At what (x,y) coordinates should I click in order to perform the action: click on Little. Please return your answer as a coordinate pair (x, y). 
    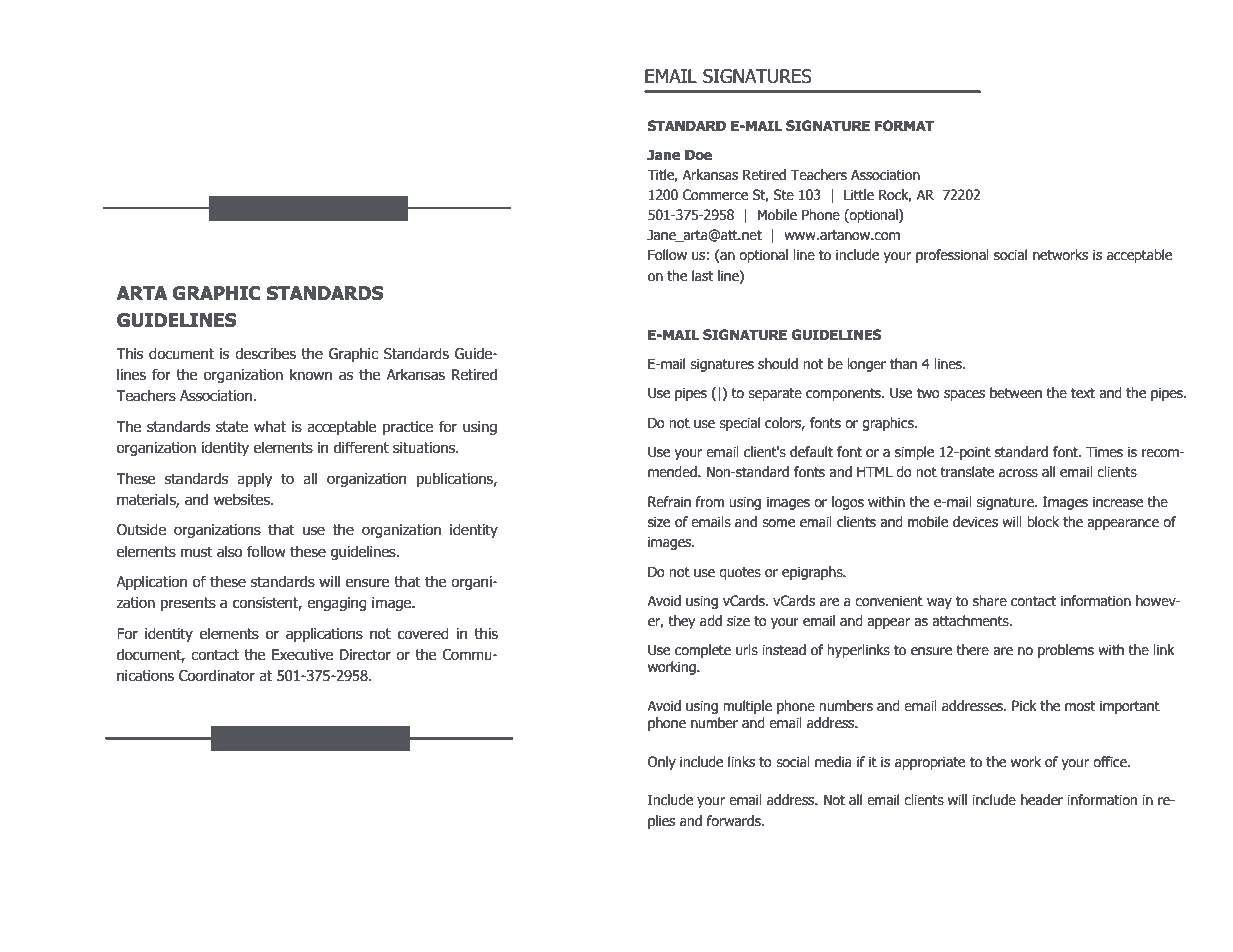
    Looking at the image, I should click on (859, 195).
